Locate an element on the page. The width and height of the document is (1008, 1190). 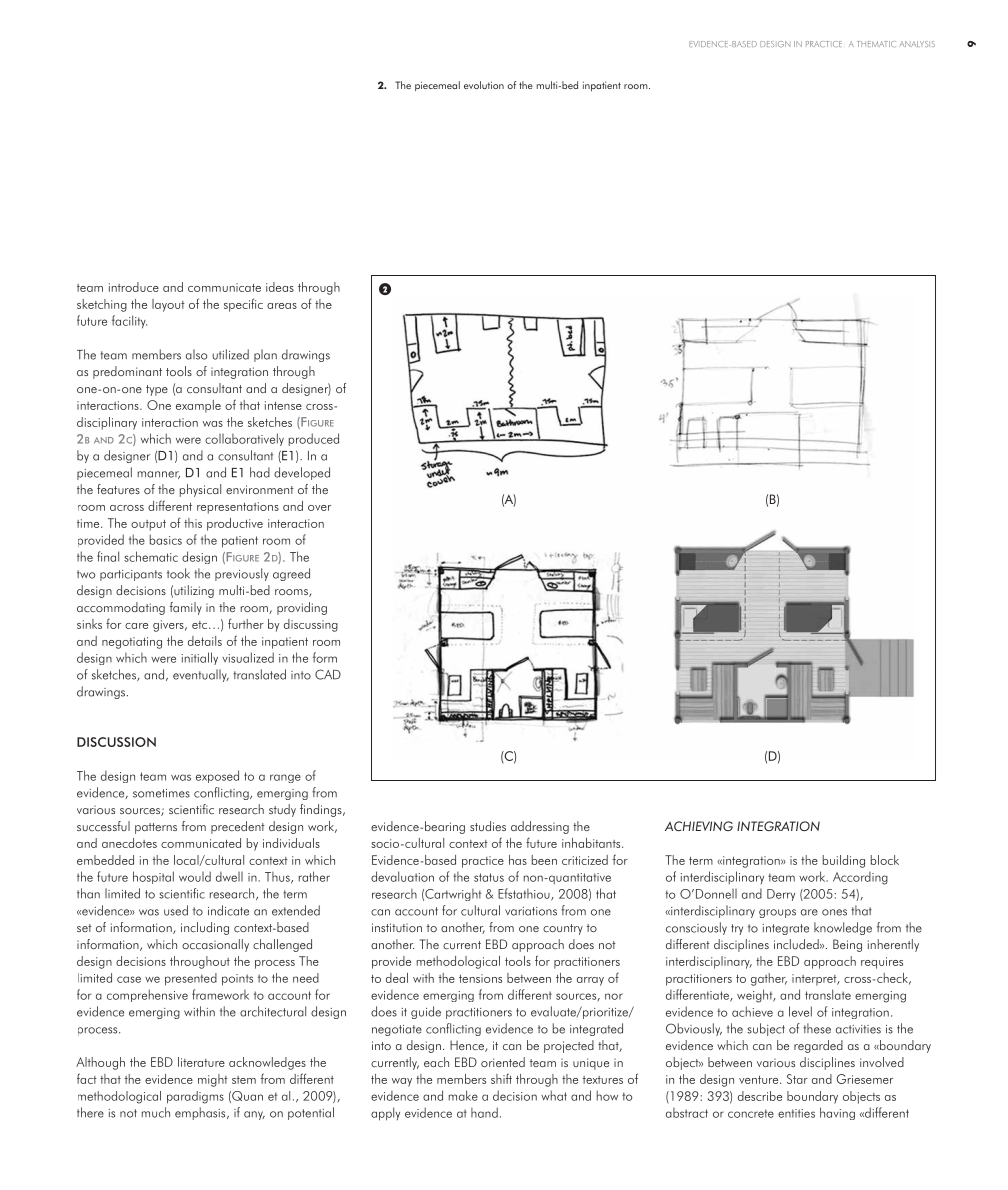
evolution is located at coordinates (484, 85).
